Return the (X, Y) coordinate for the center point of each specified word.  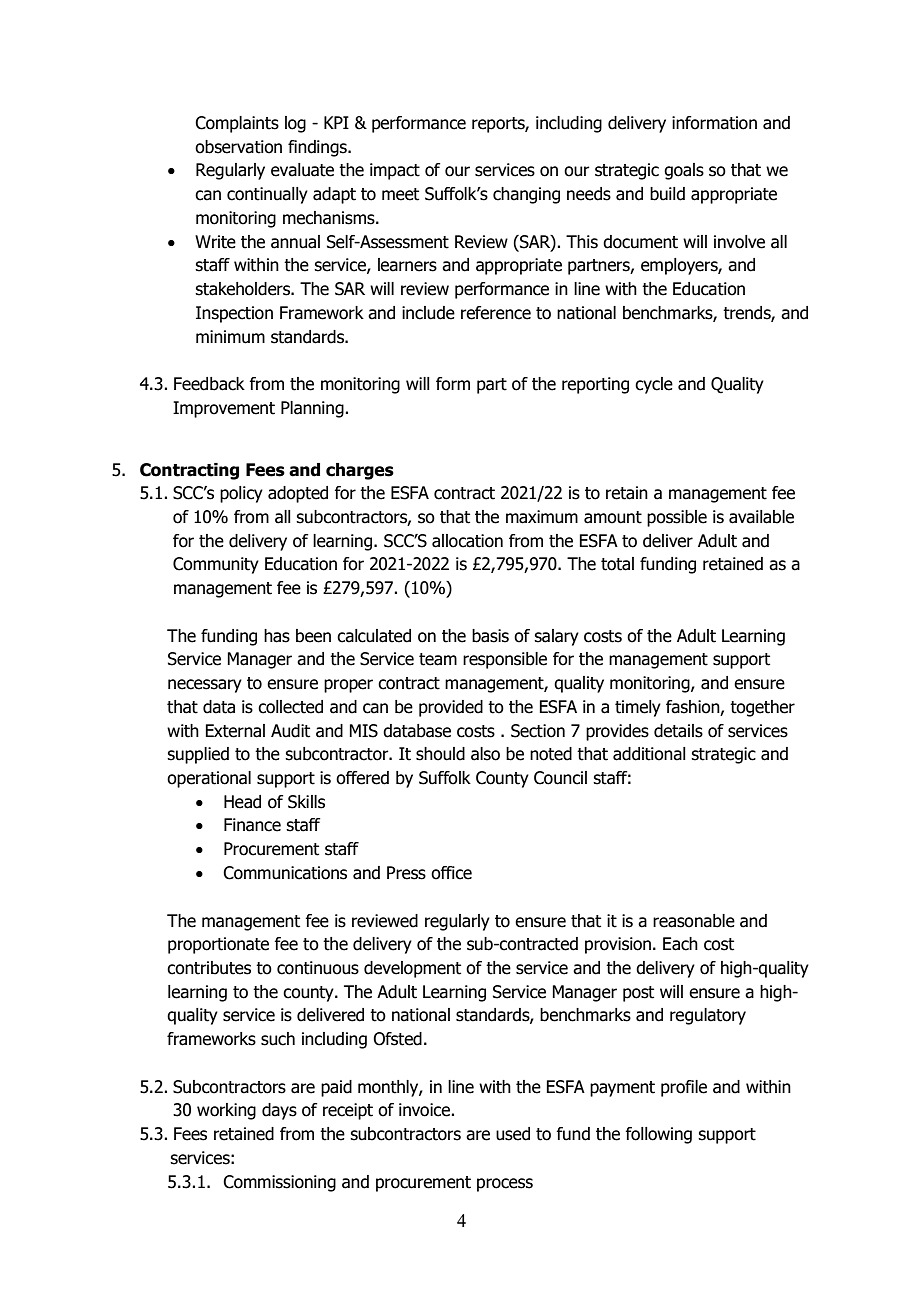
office (451, 873)
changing (526, 195)
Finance (252, 825)
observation (238, 147)
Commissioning (279, 1183)
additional (649, 754)
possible (677, 518)
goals (684, 171)
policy (241, 494)
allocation (467, 541)
